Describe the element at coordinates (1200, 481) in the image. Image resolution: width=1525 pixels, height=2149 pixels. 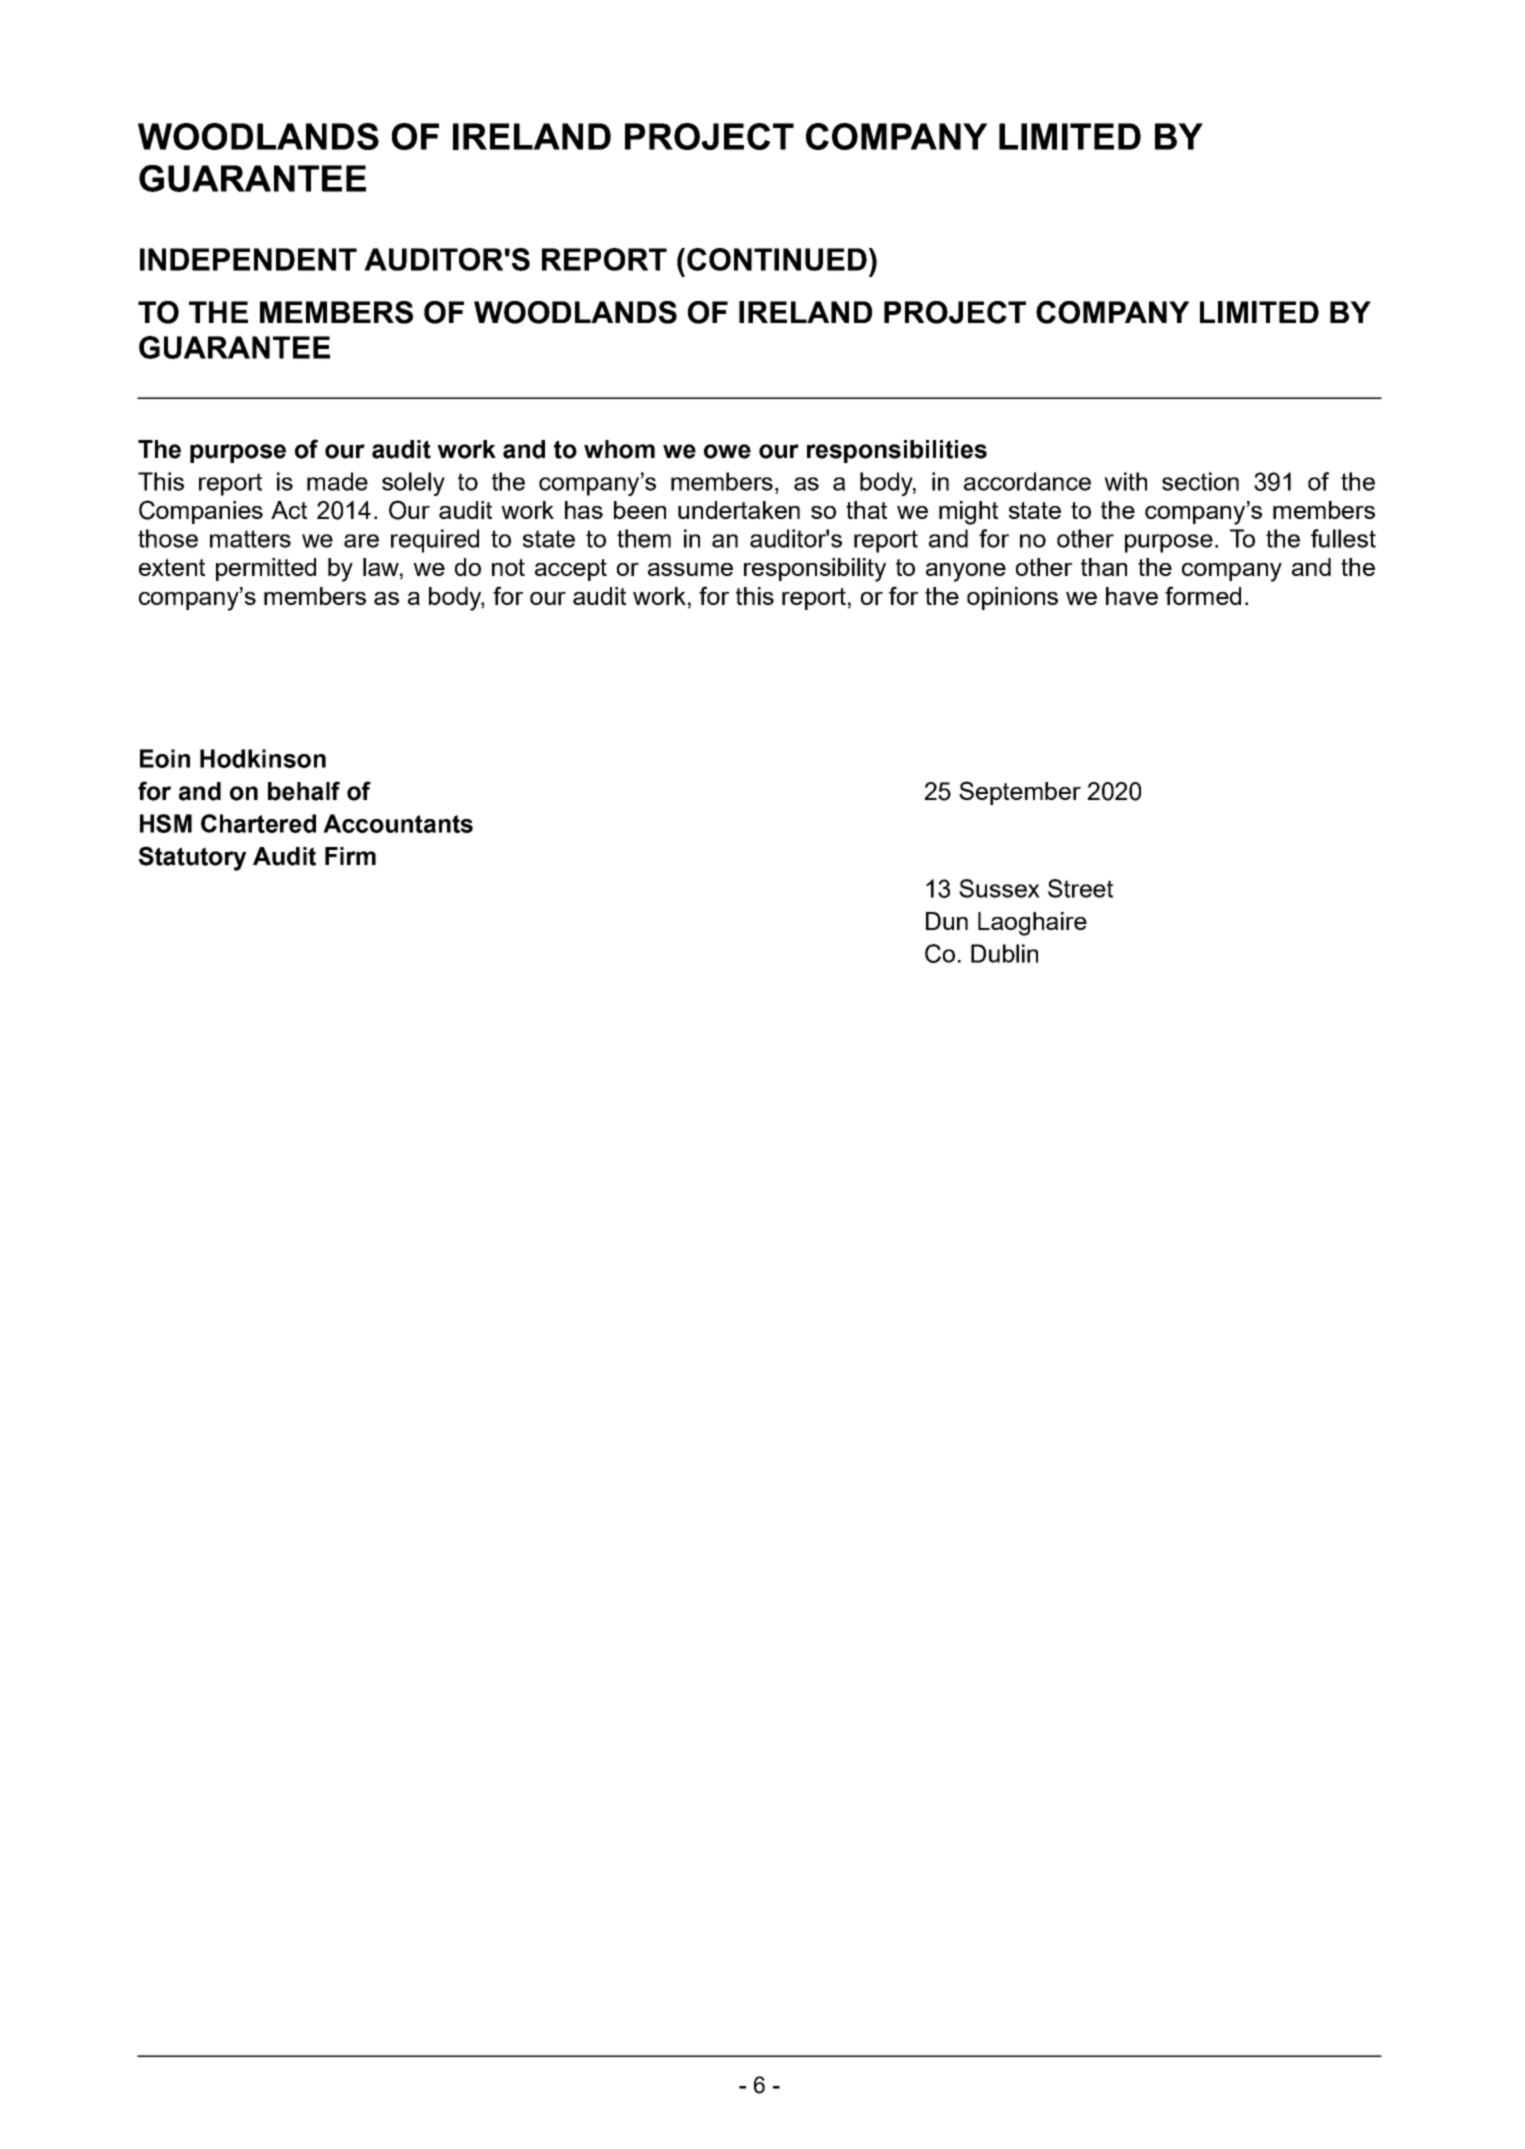
I see `section` at that location.
